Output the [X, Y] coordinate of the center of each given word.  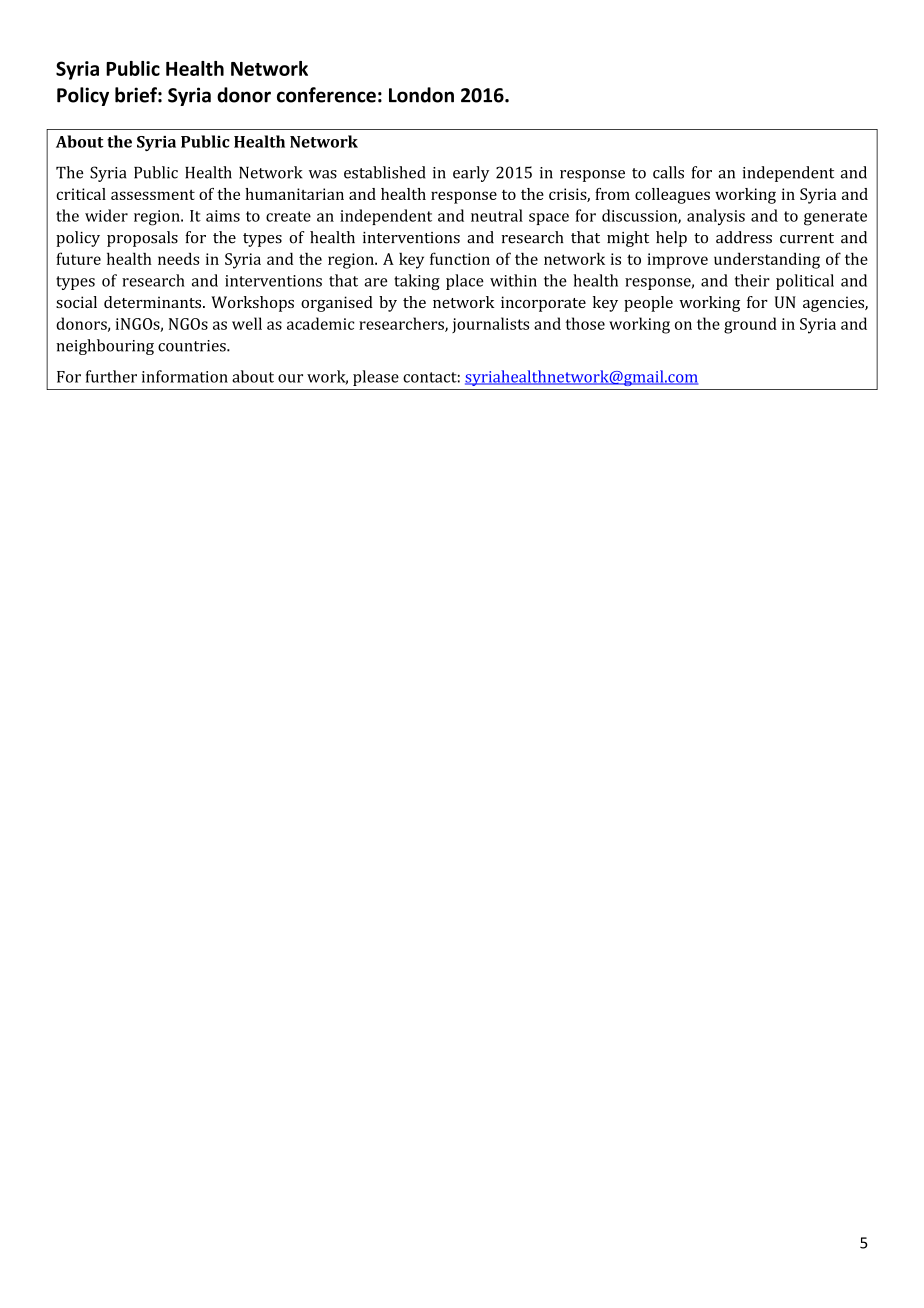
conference [326, 95]
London [421, 95]
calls [668, 172]
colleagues [672, 196]
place [465, 282]
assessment [153, 195]
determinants [154, 302]
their [752, 280]
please [376, 378]
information [185, 376]
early [471, 174]
